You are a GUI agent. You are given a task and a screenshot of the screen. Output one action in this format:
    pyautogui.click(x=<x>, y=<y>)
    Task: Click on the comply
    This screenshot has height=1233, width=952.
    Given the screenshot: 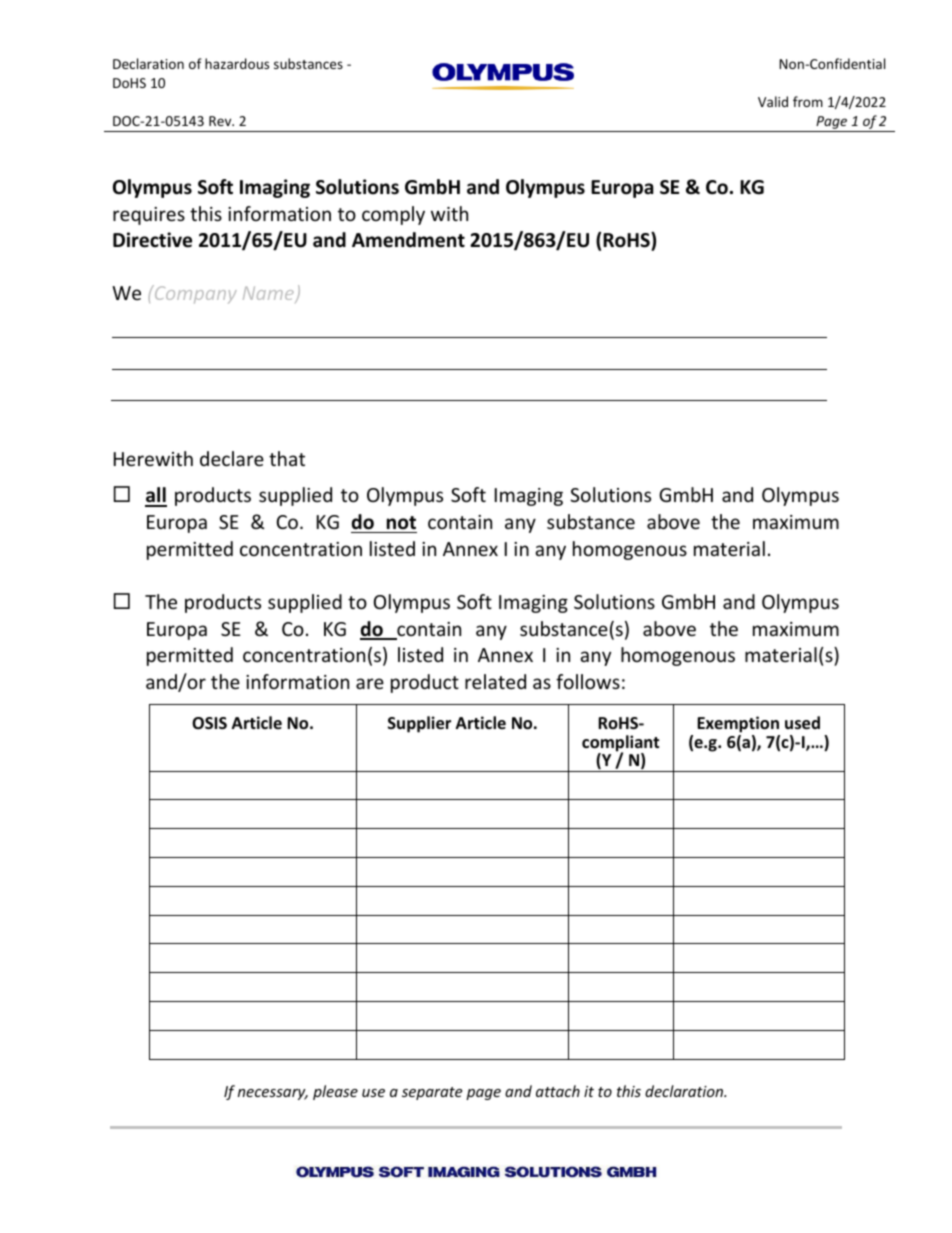 What is the action you would take?
    pyautogui.click(x=393, y=215)
